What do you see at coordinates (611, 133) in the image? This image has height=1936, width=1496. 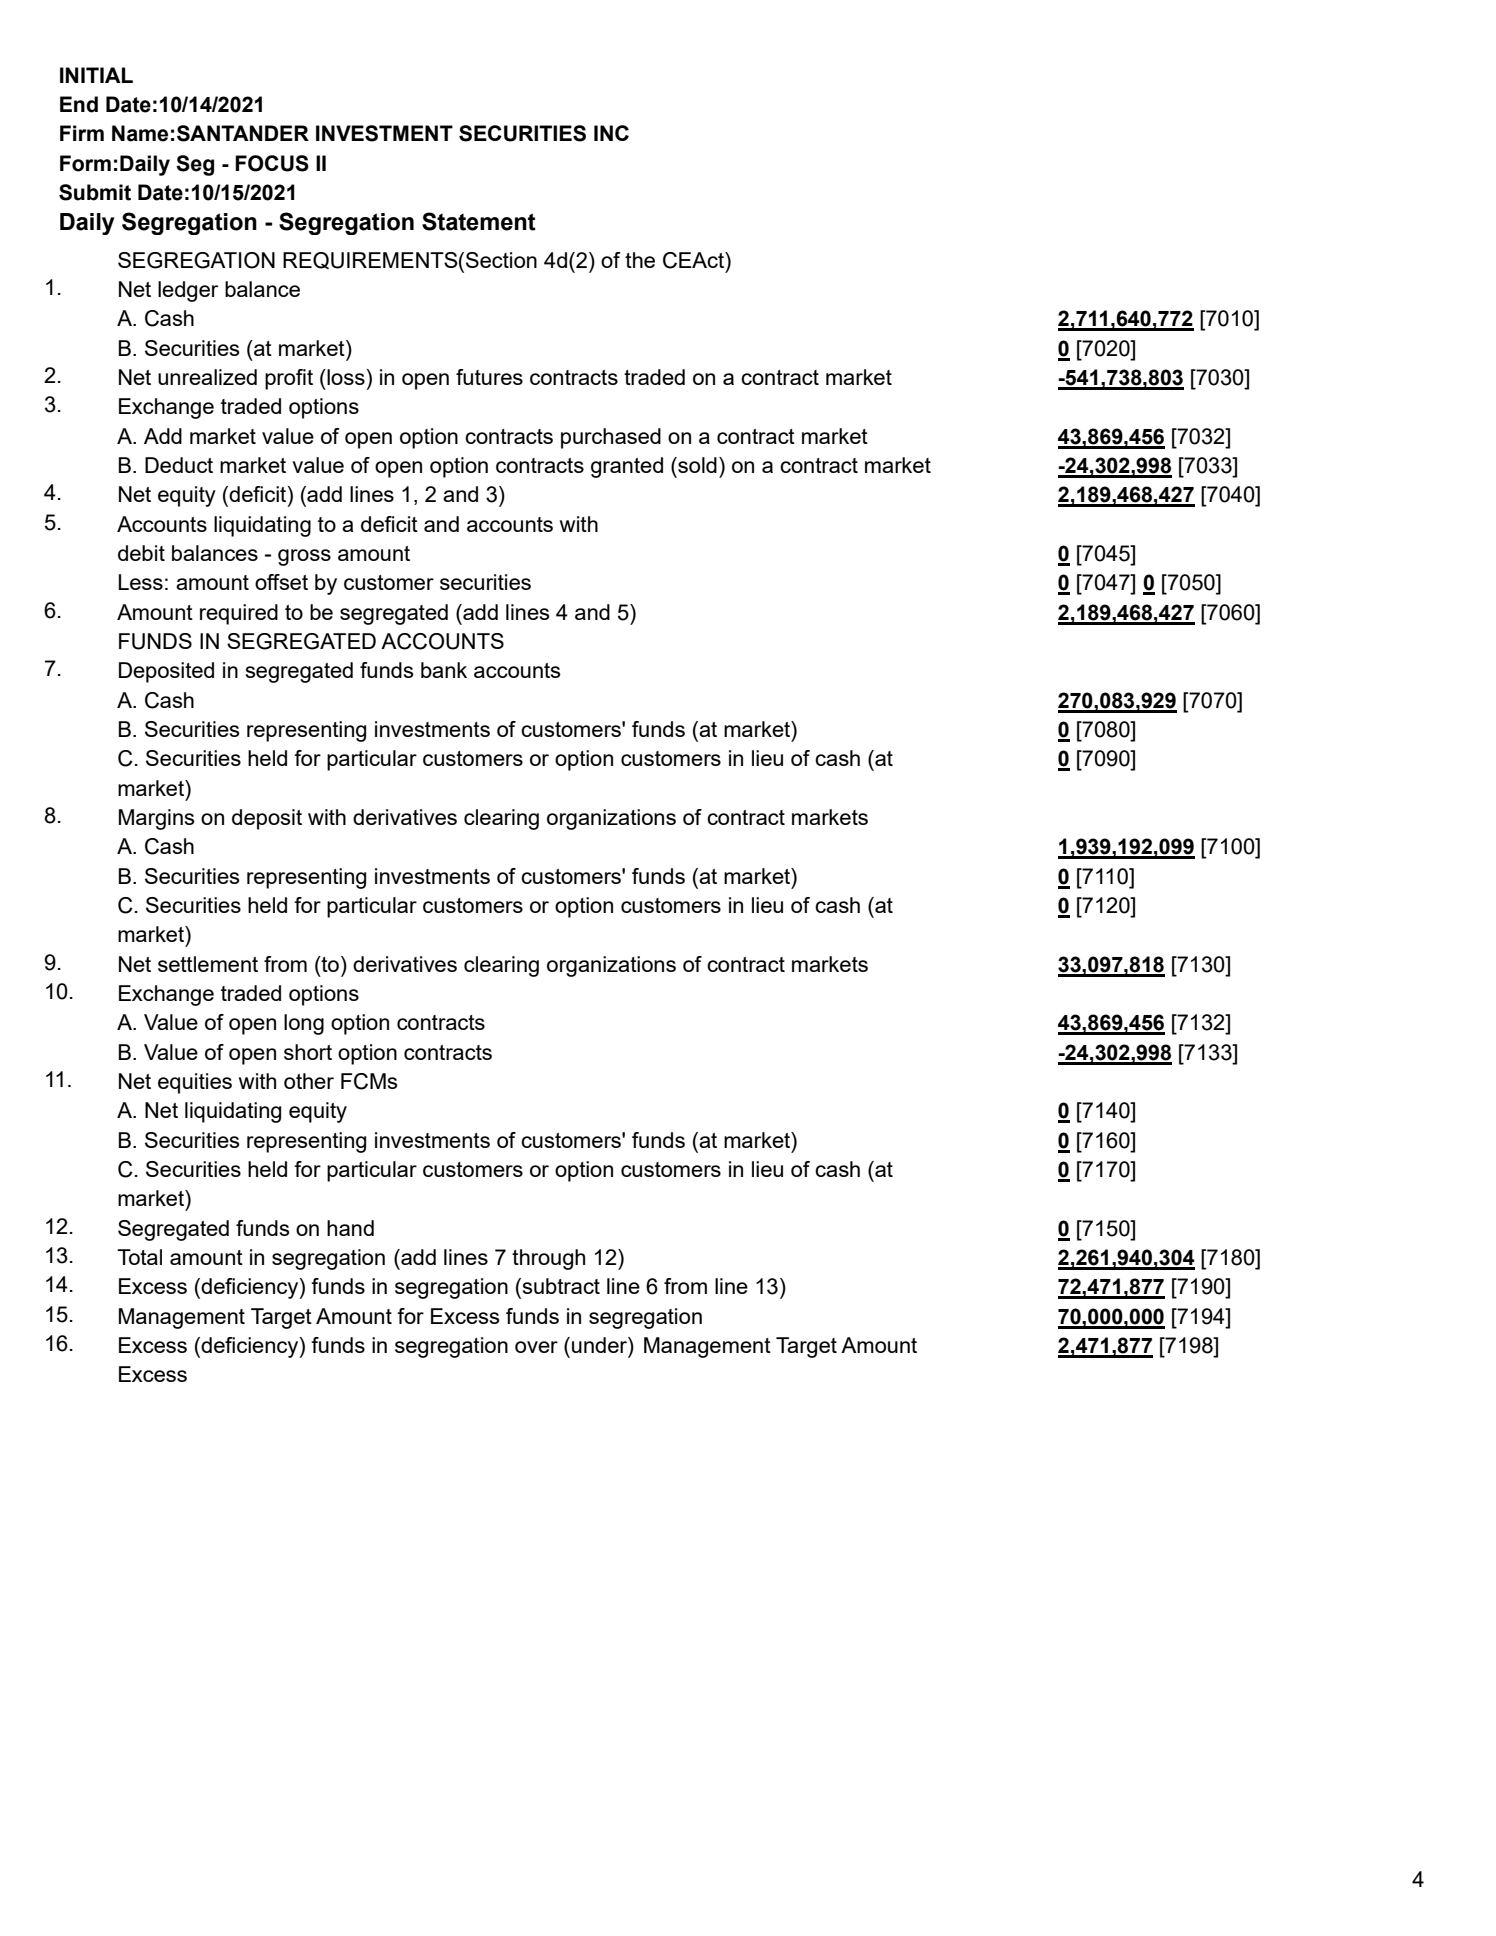 I see `INC` at bounding box center [611, 133].
